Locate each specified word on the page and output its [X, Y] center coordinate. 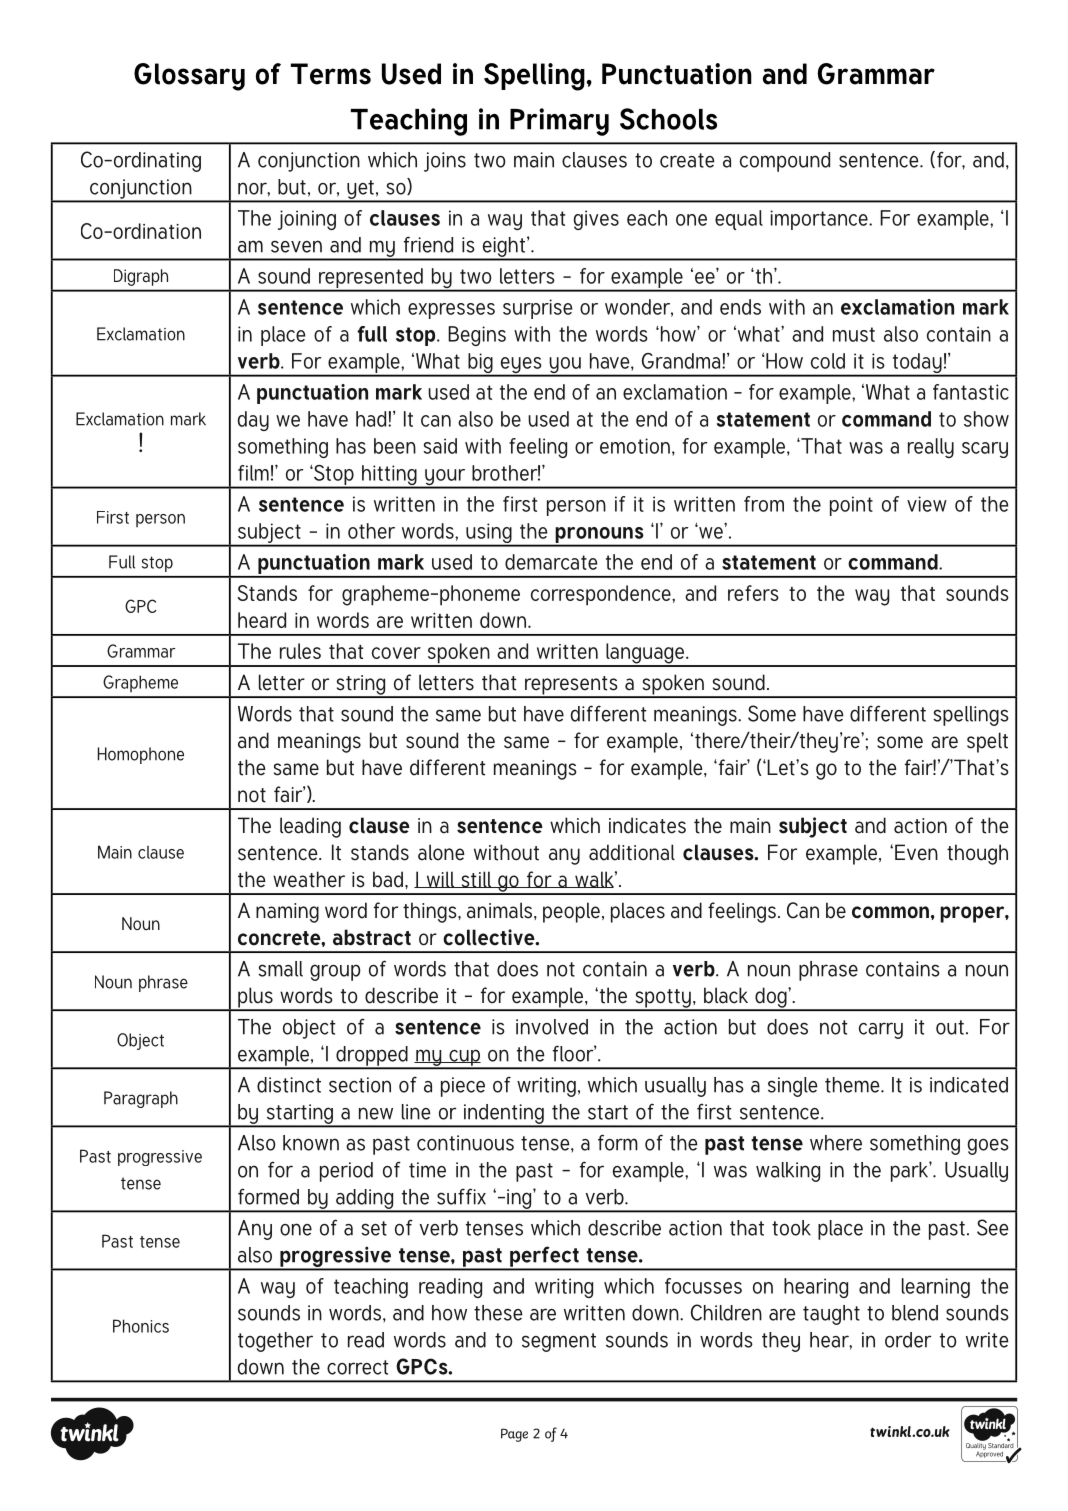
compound [785, 162]
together [275, 1342]
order [908, 1340]
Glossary [189, 77]
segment [559, 1342]
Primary [559, 122]
